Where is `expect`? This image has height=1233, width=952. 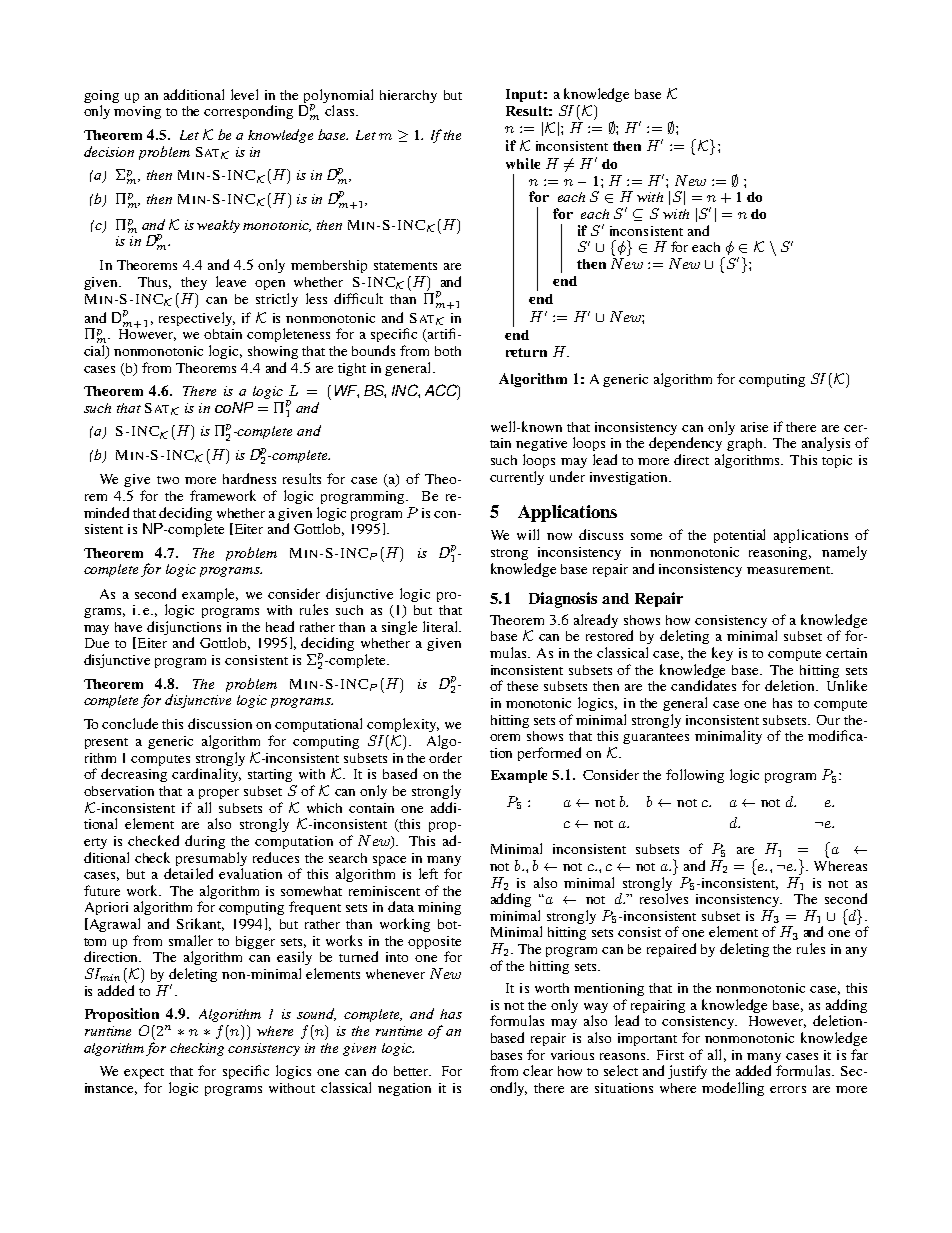 expect is located at coordinates (144, 1073).
